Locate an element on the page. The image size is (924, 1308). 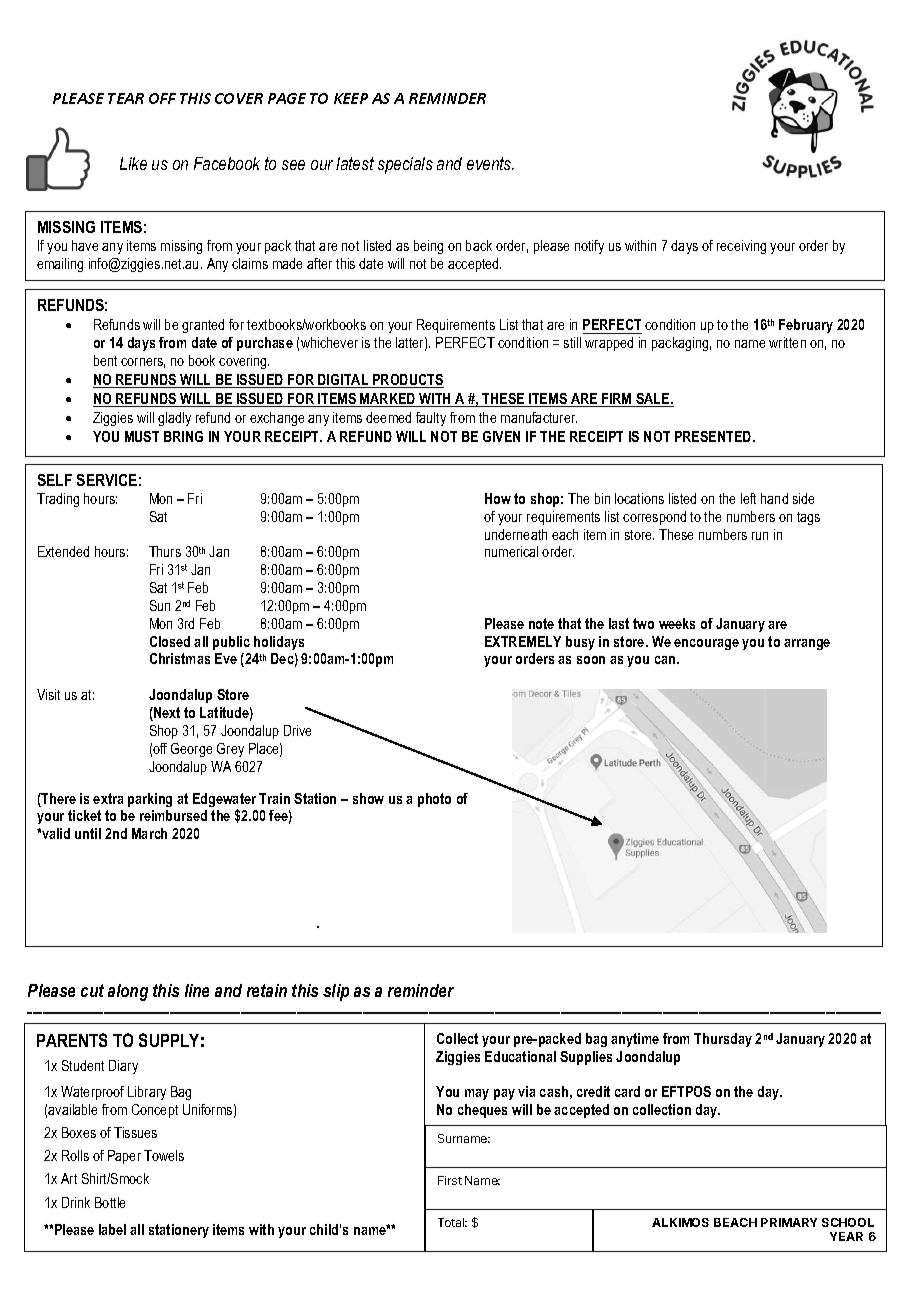
March is located at coordinates (149, 833).
